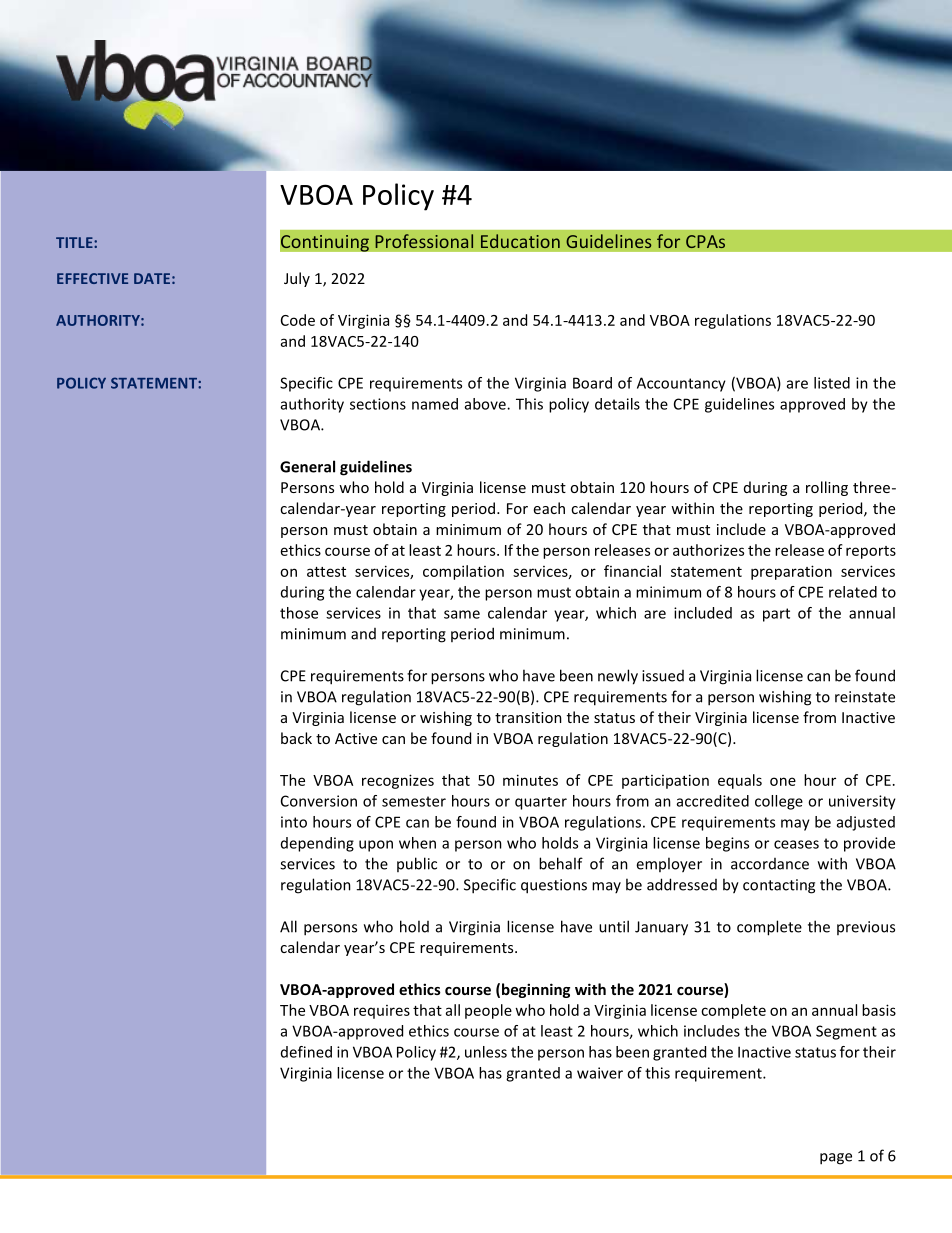  Describe the element at coordinates (832, 383) in the screenshot. I see `listed` at that location.
